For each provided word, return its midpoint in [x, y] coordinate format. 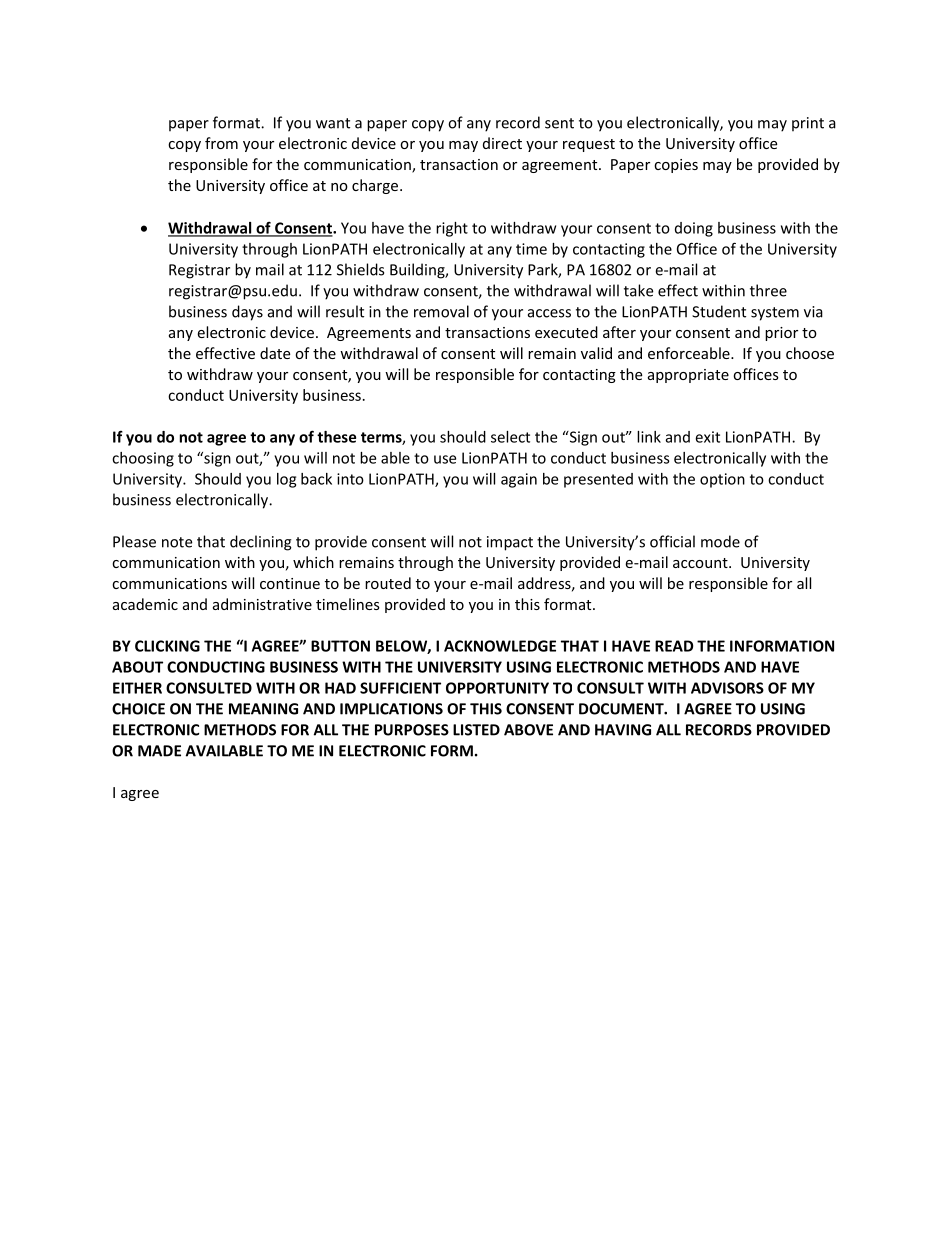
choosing [143, 459]
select [510, 437]
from [221, 143]
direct [502, 143]
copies [676, 166]
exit [707, 437]
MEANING [263, 709]
